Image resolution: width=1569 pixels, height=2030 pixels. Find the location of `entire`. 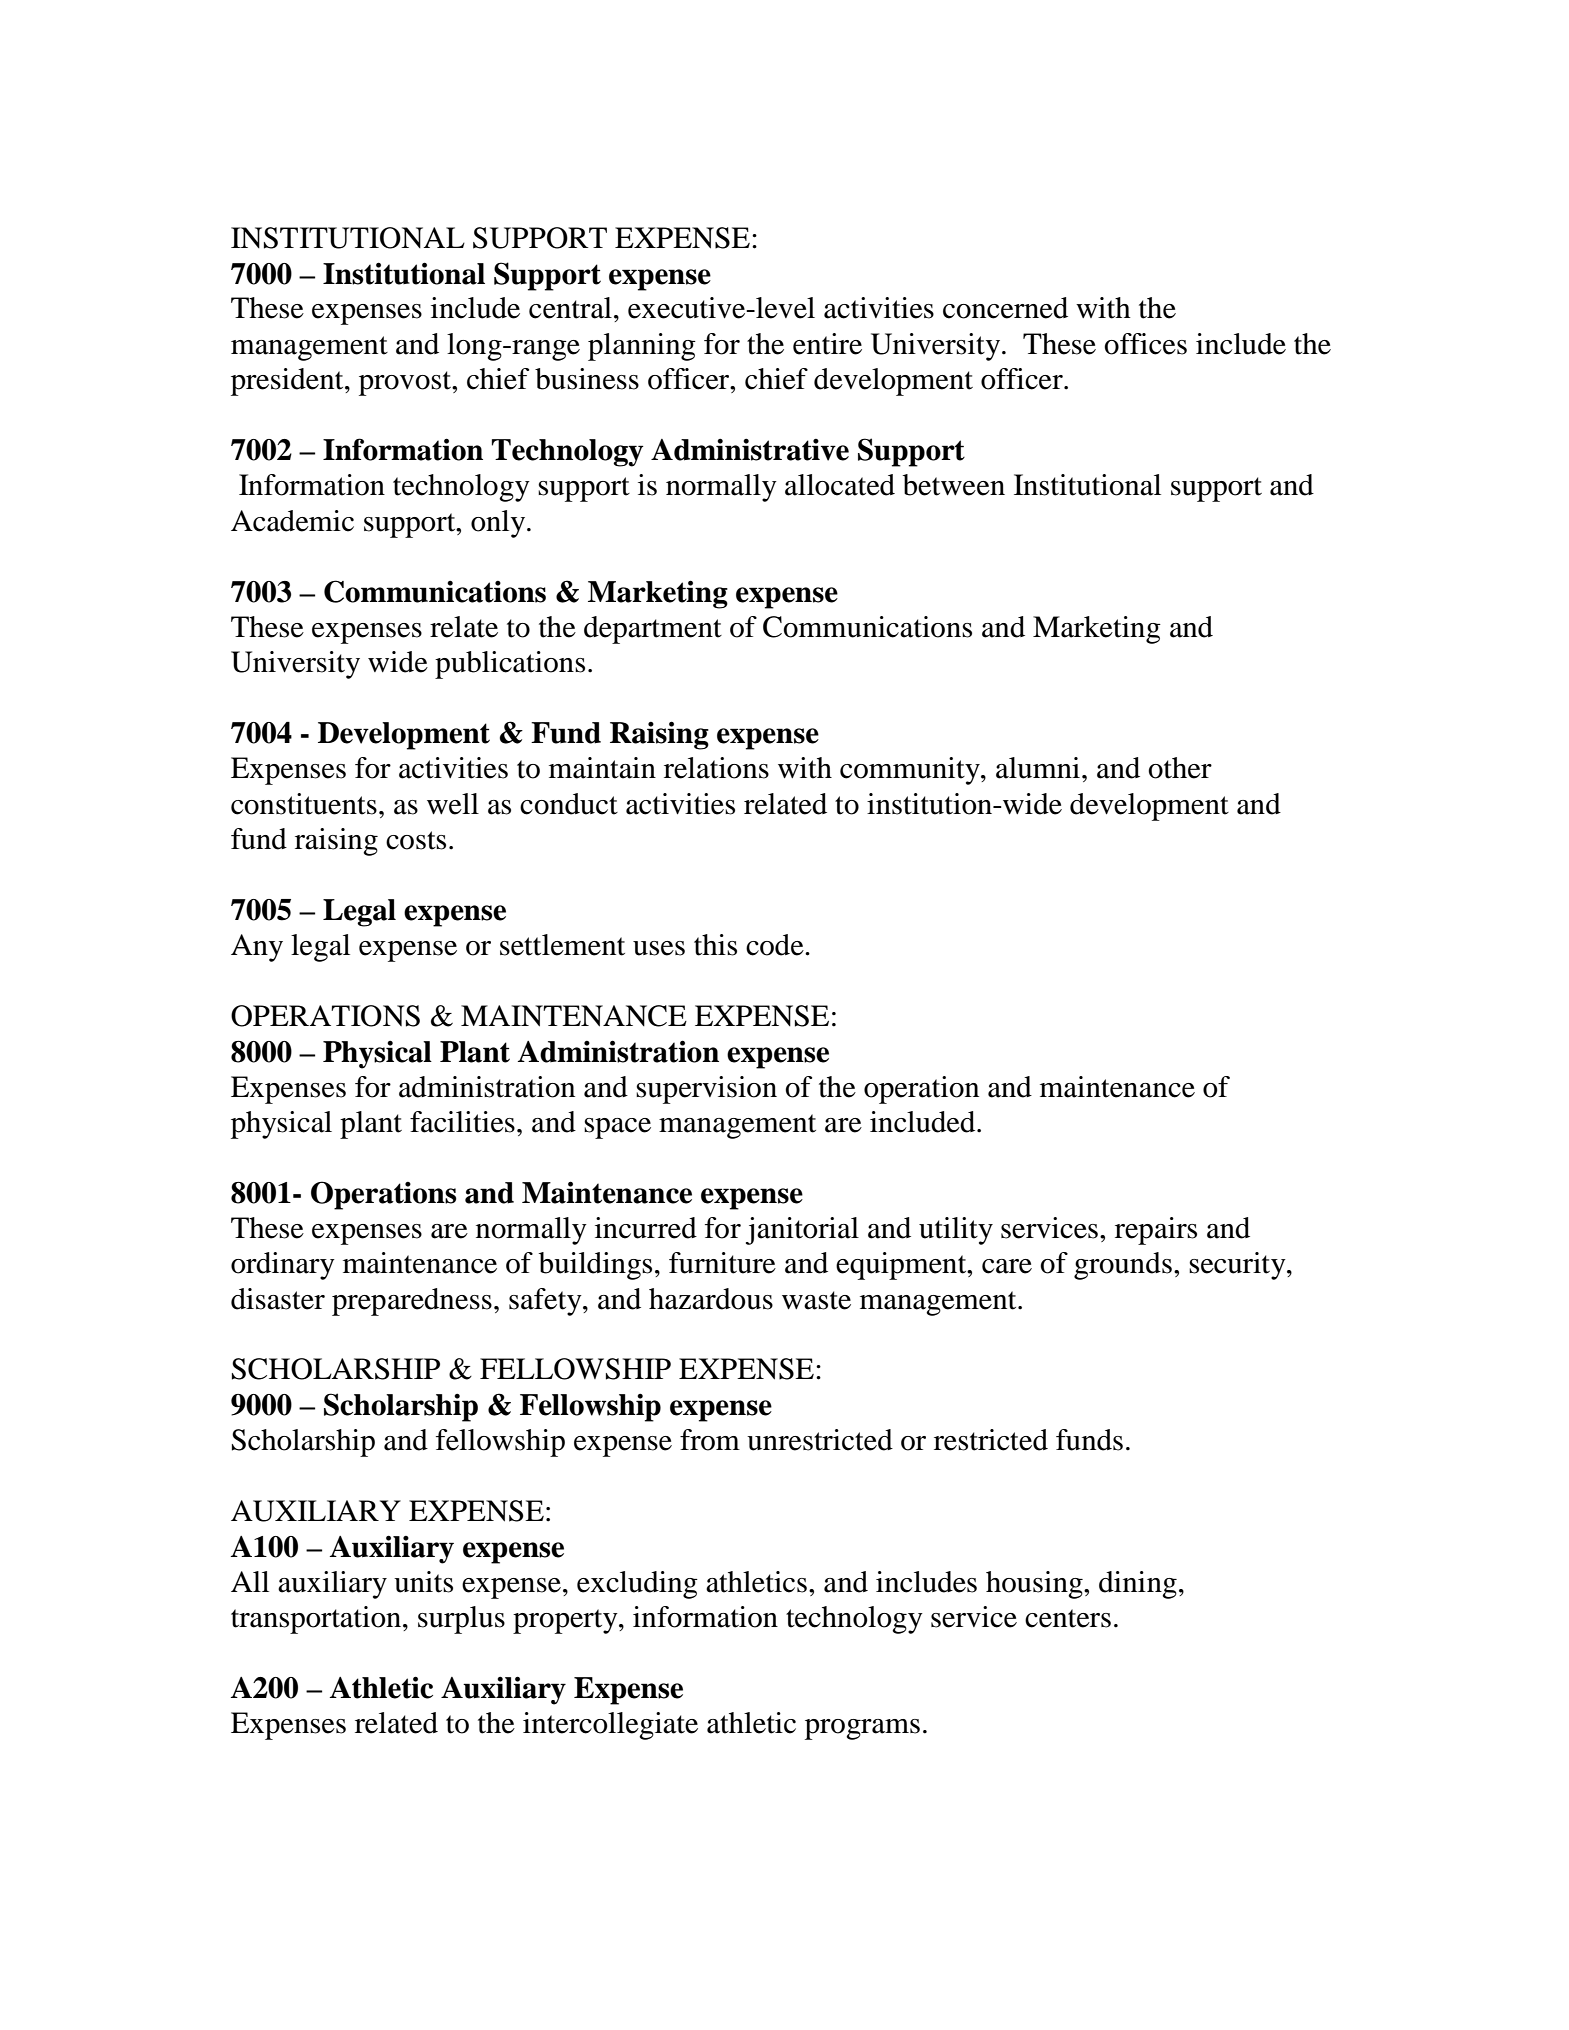

entire is located at coordinates (827, 344).
